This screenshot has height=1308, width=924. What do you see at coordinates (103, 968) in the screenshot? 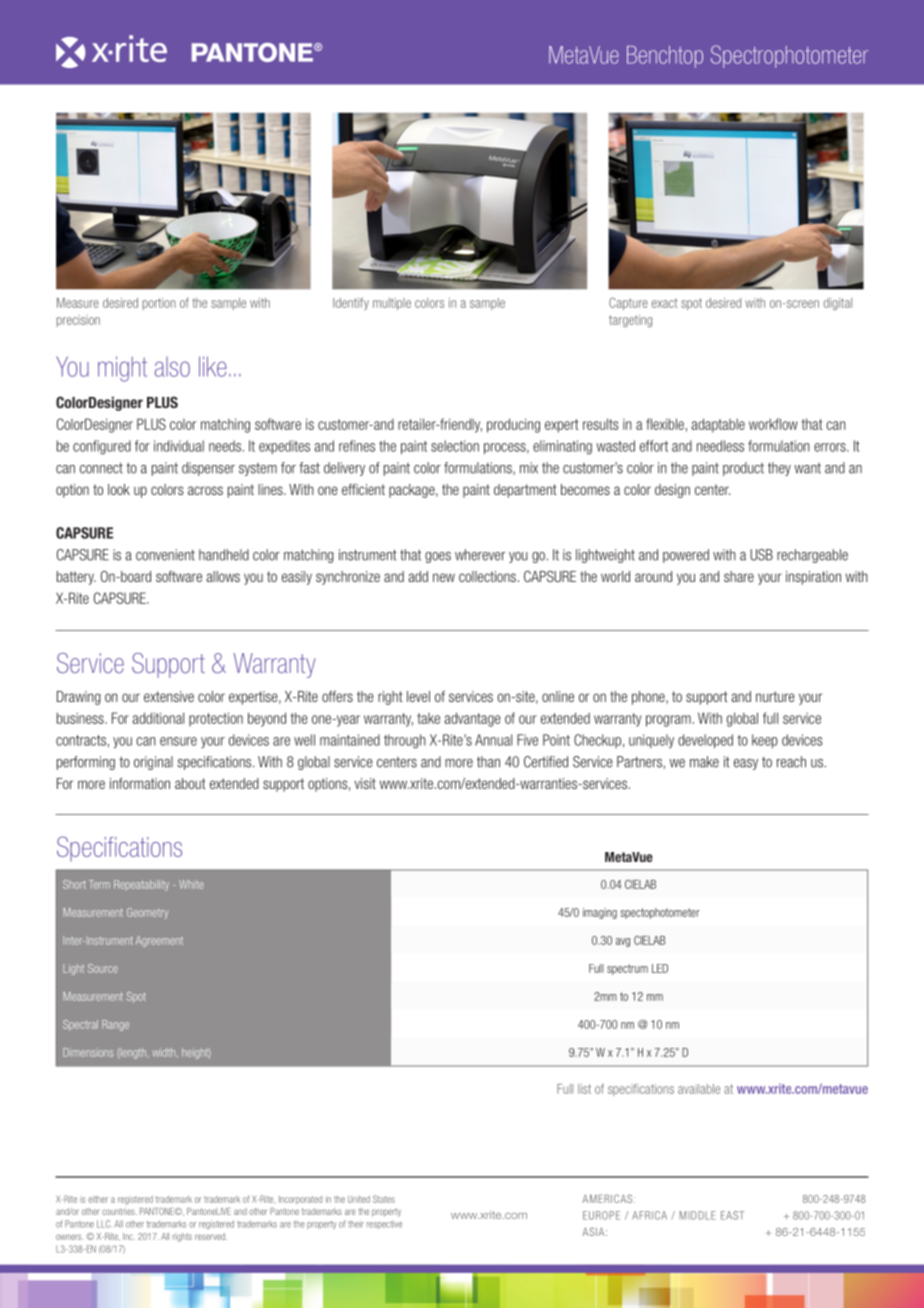
I see `Source` at bounding box center [103, 968].
